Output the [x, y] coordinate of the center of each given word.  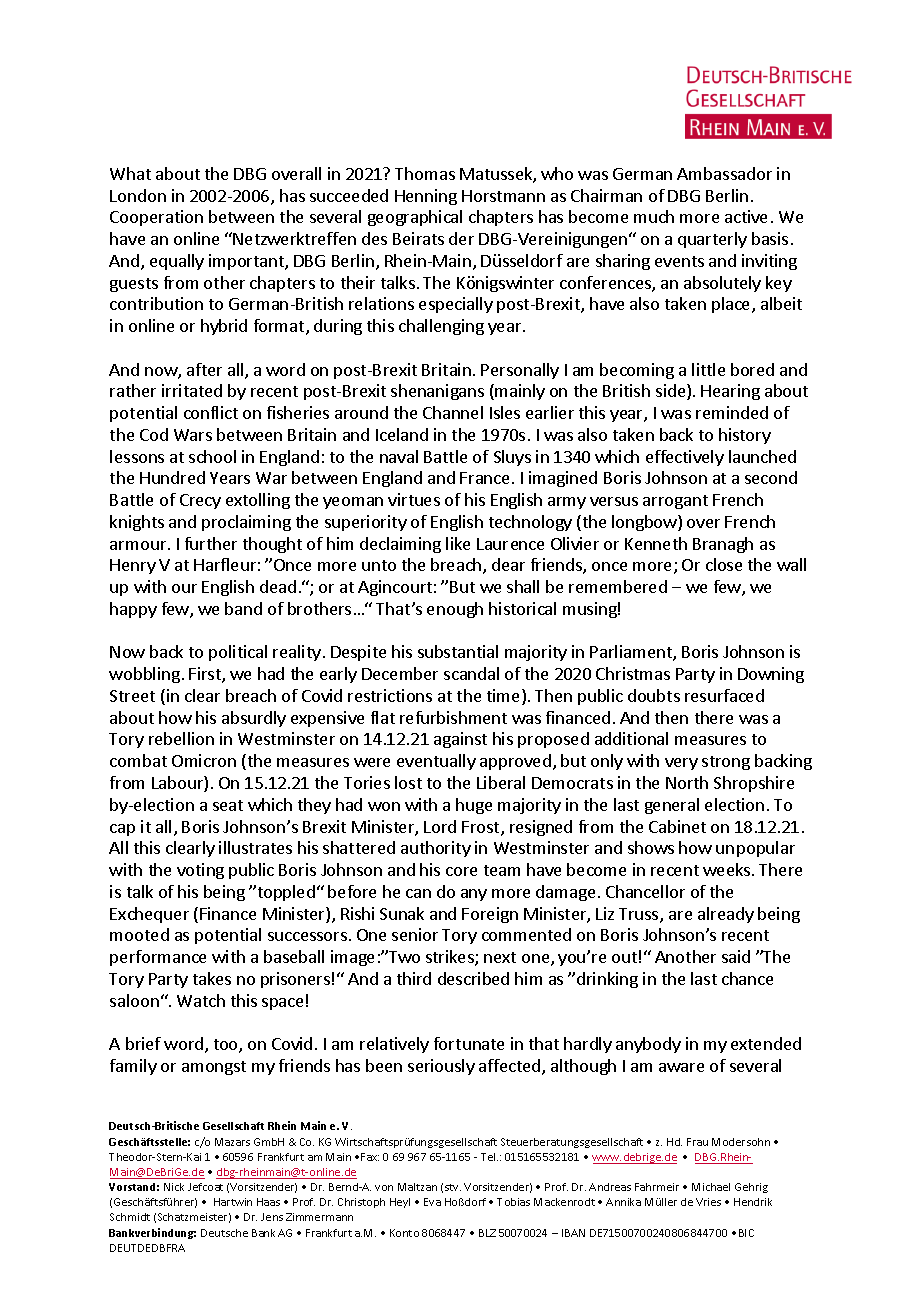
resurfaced [724, 695]
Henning [426, 197]
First [206, 675]
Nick [174, 1187]
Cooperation [156, 218]
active [746, 216]
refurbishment [453, 717]
